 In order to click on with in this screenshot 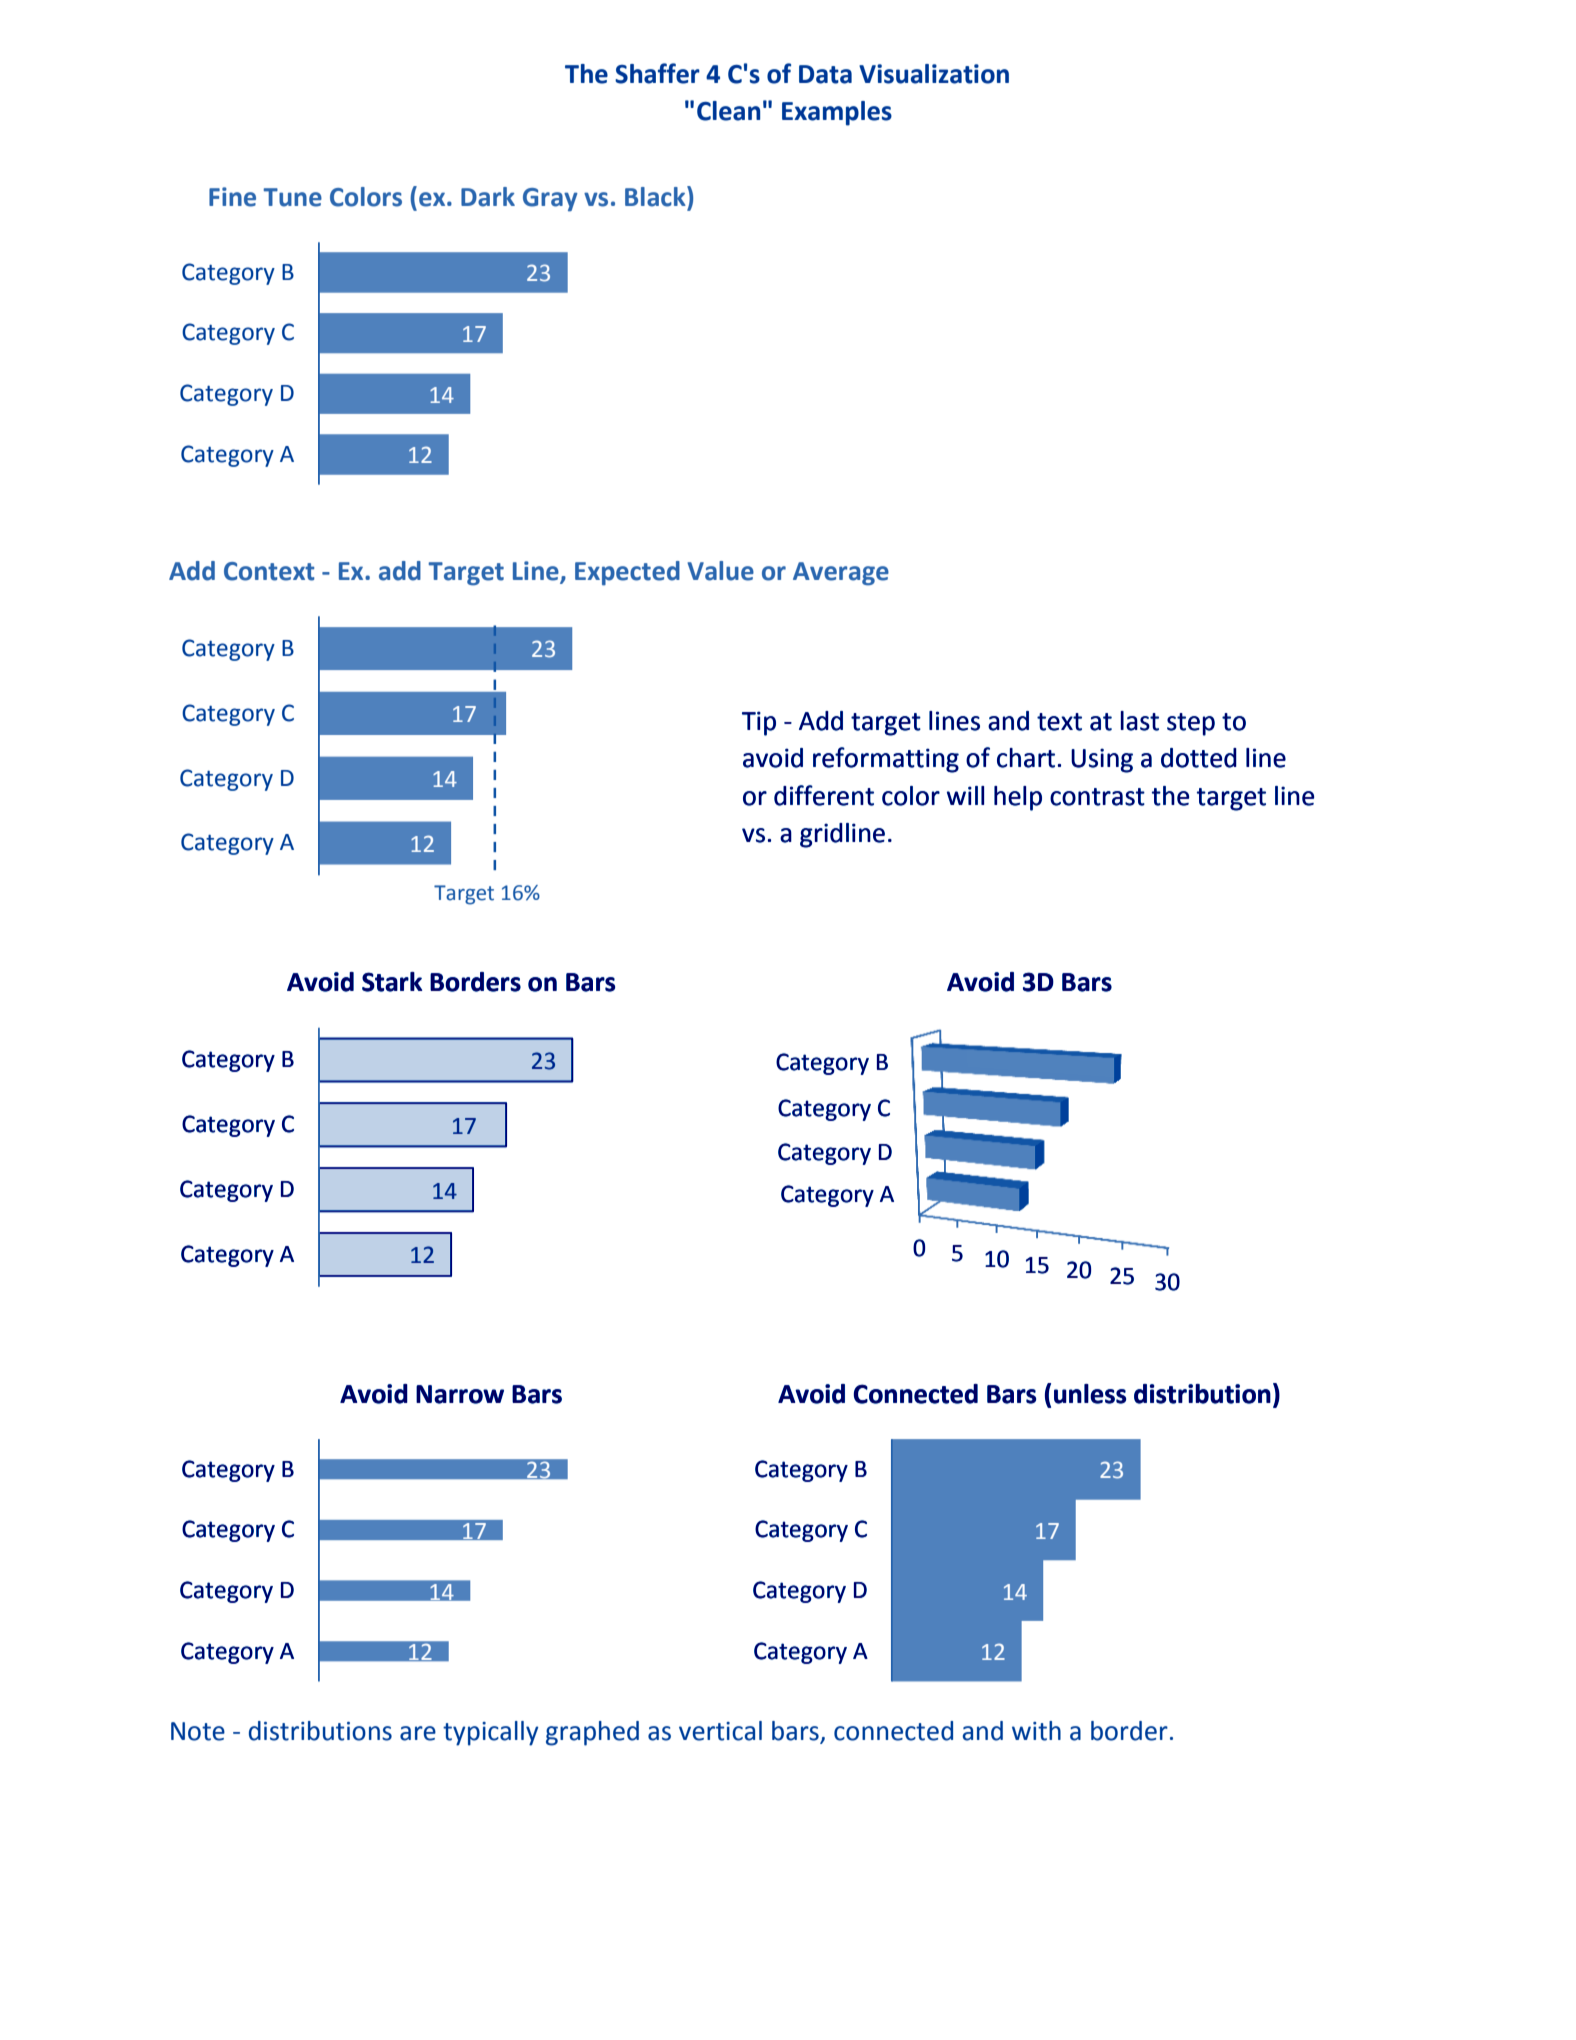, I will do `click(1036, 1731)`.
